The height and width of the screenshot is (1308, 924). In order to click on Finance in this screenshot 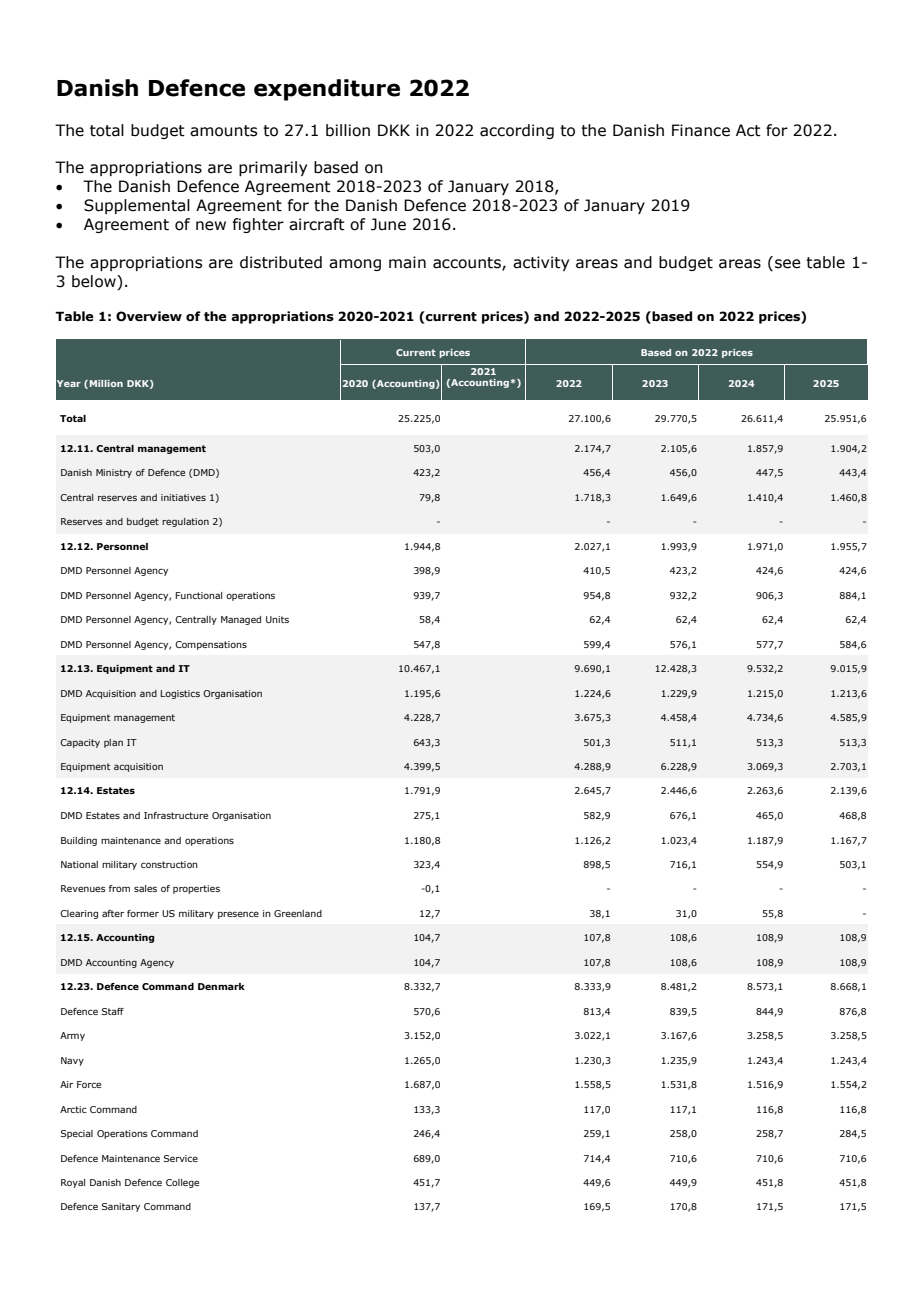, I will do `click(701, 130)`.
